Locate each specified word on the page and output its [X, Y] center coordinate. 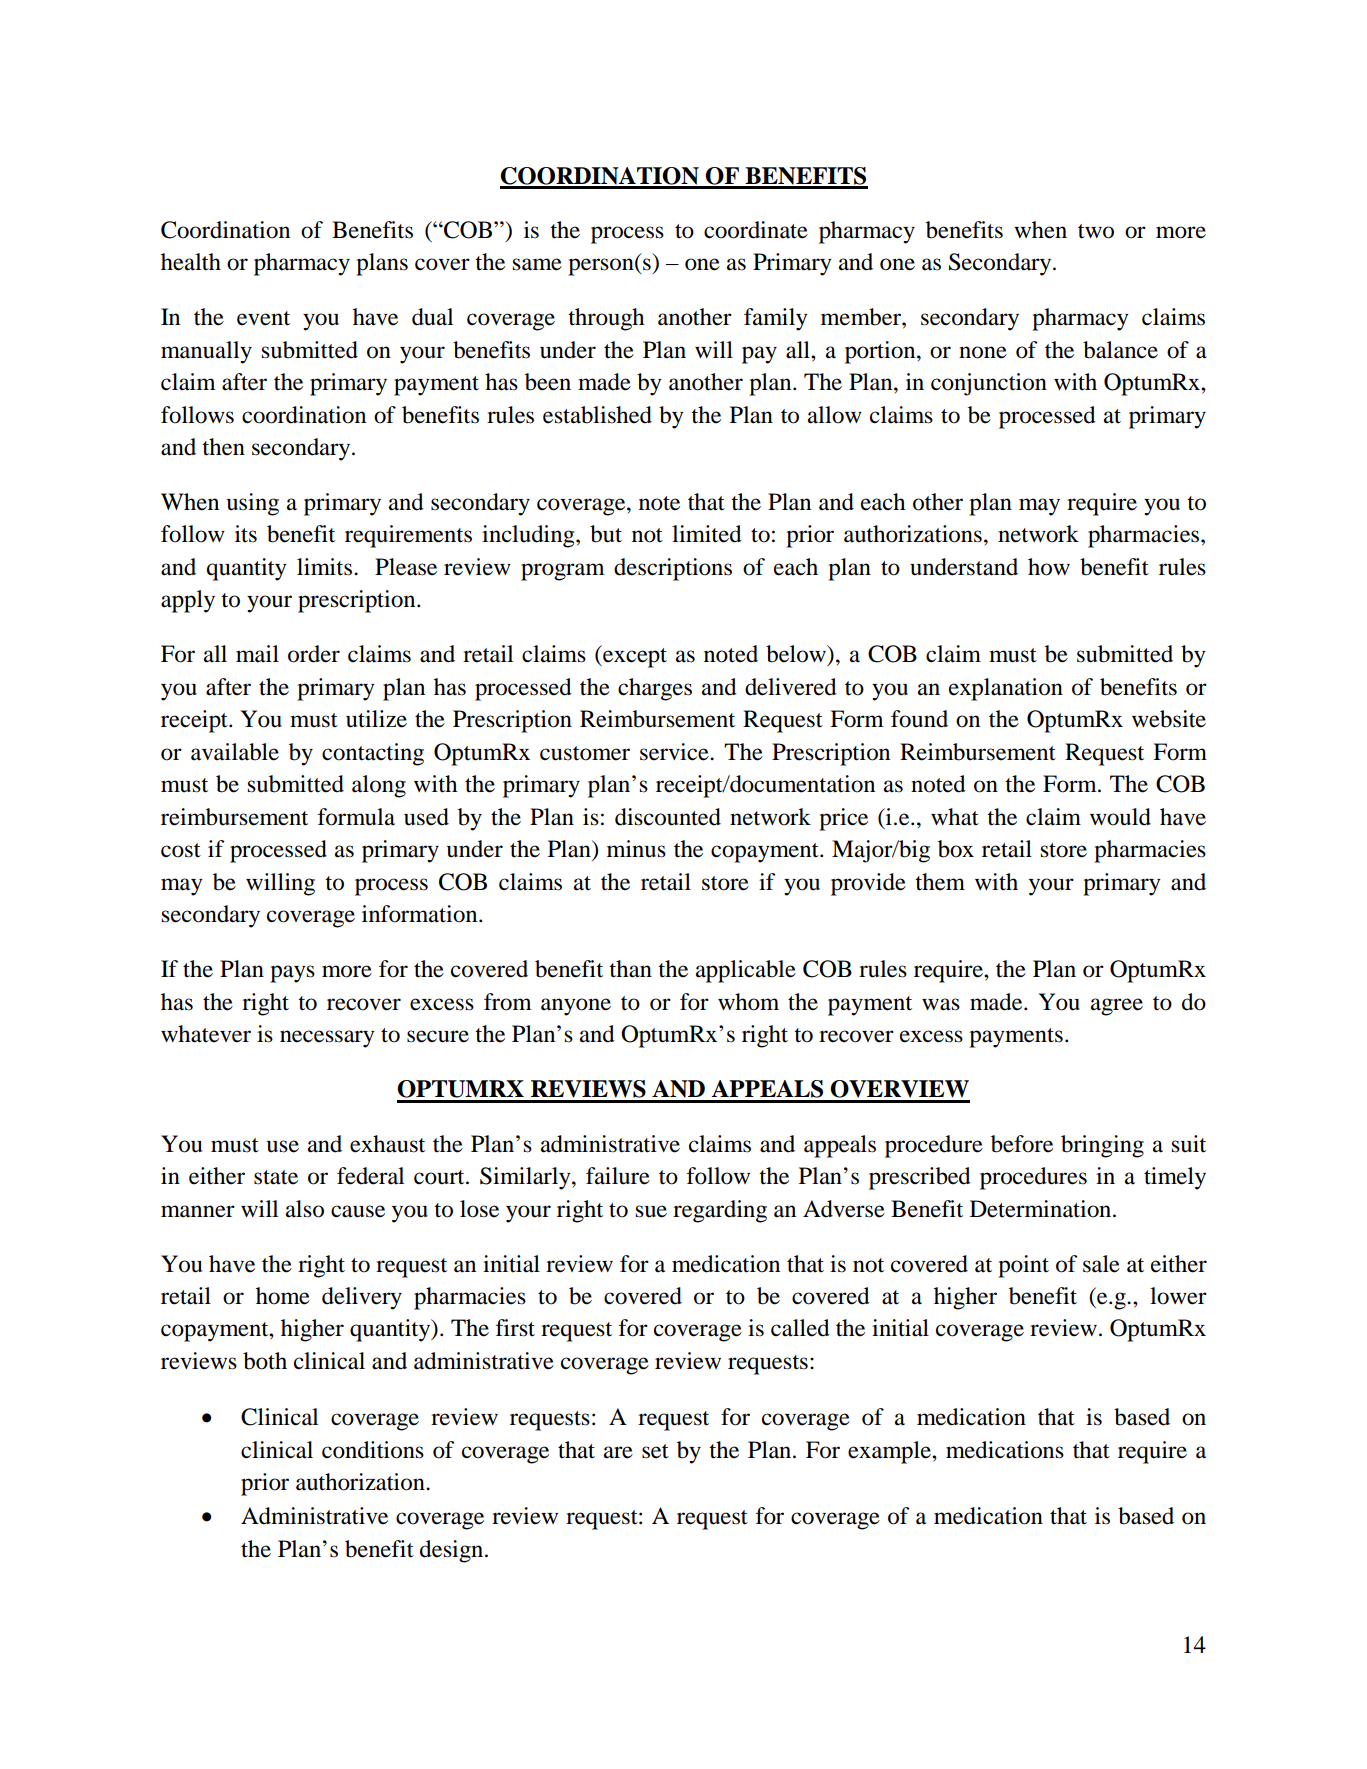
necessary [327, 1039]
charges [655, 689]
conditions [373, 1450]
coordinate [756, 230]
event [263, 318]
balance [1120, 350]
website [1169, 719]
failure [618, 1176]
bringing [1102, 1146]
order [314, 654]
